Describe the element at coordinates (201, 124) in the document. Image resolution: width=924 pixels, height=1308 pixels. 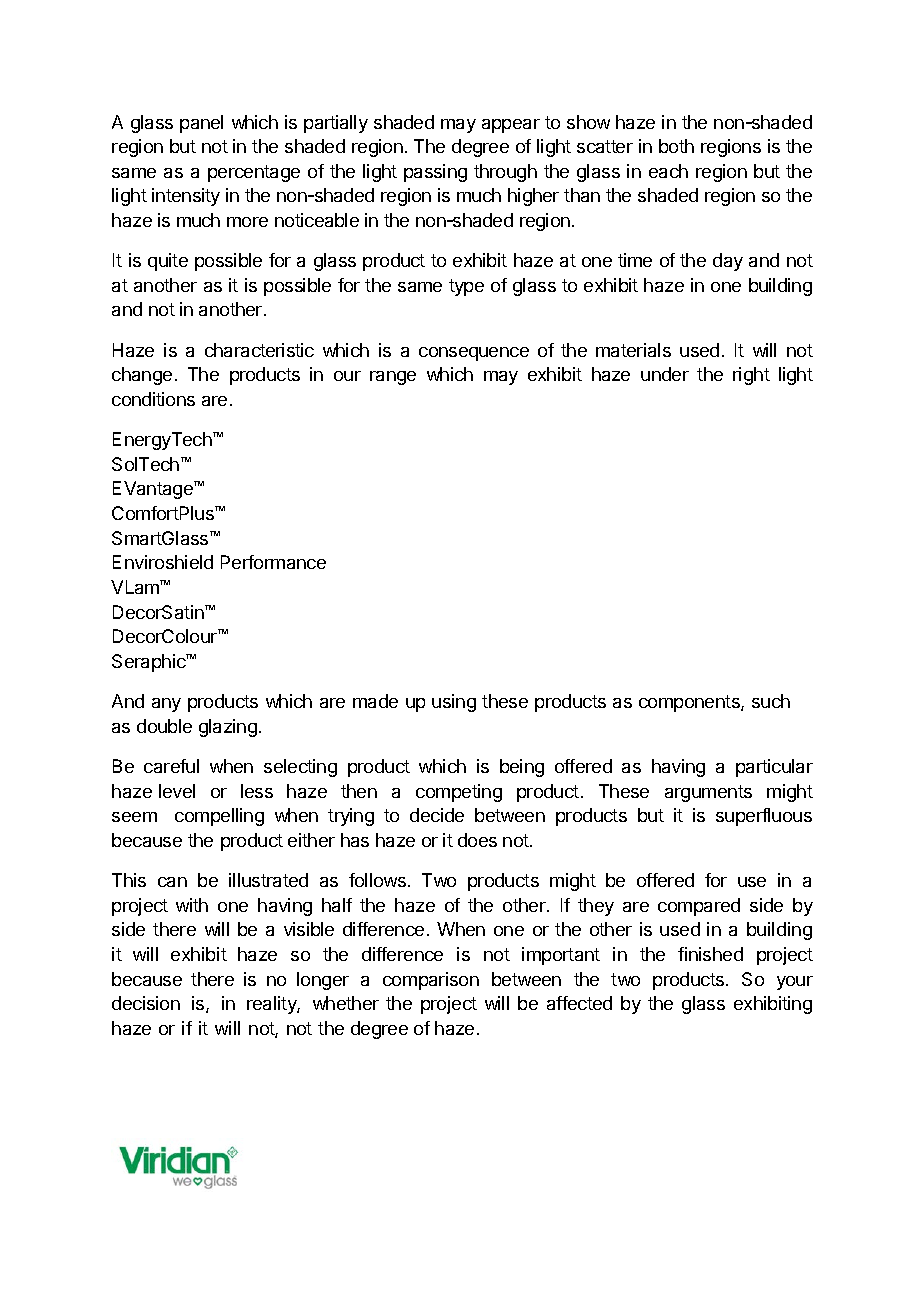
I see `panel` at that location.
